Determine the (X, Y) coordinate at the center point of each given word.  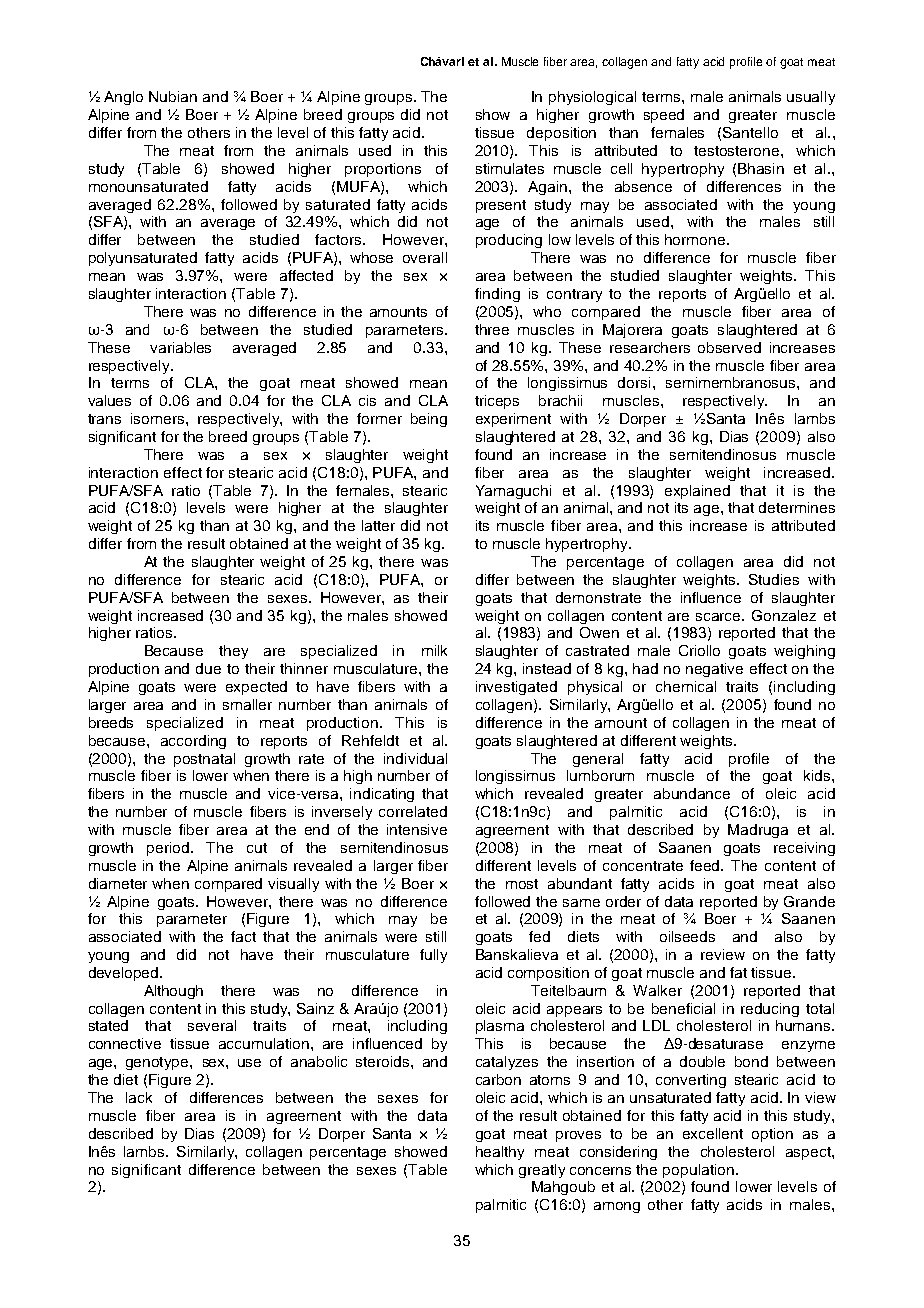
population (698, 1171)
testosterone (738, 151)
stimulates (510, 168)
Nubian (173, 96)
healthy (500, 1153)
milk (434, 650)
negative (714, 670)
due (208, 668)
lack (139, 1097)
